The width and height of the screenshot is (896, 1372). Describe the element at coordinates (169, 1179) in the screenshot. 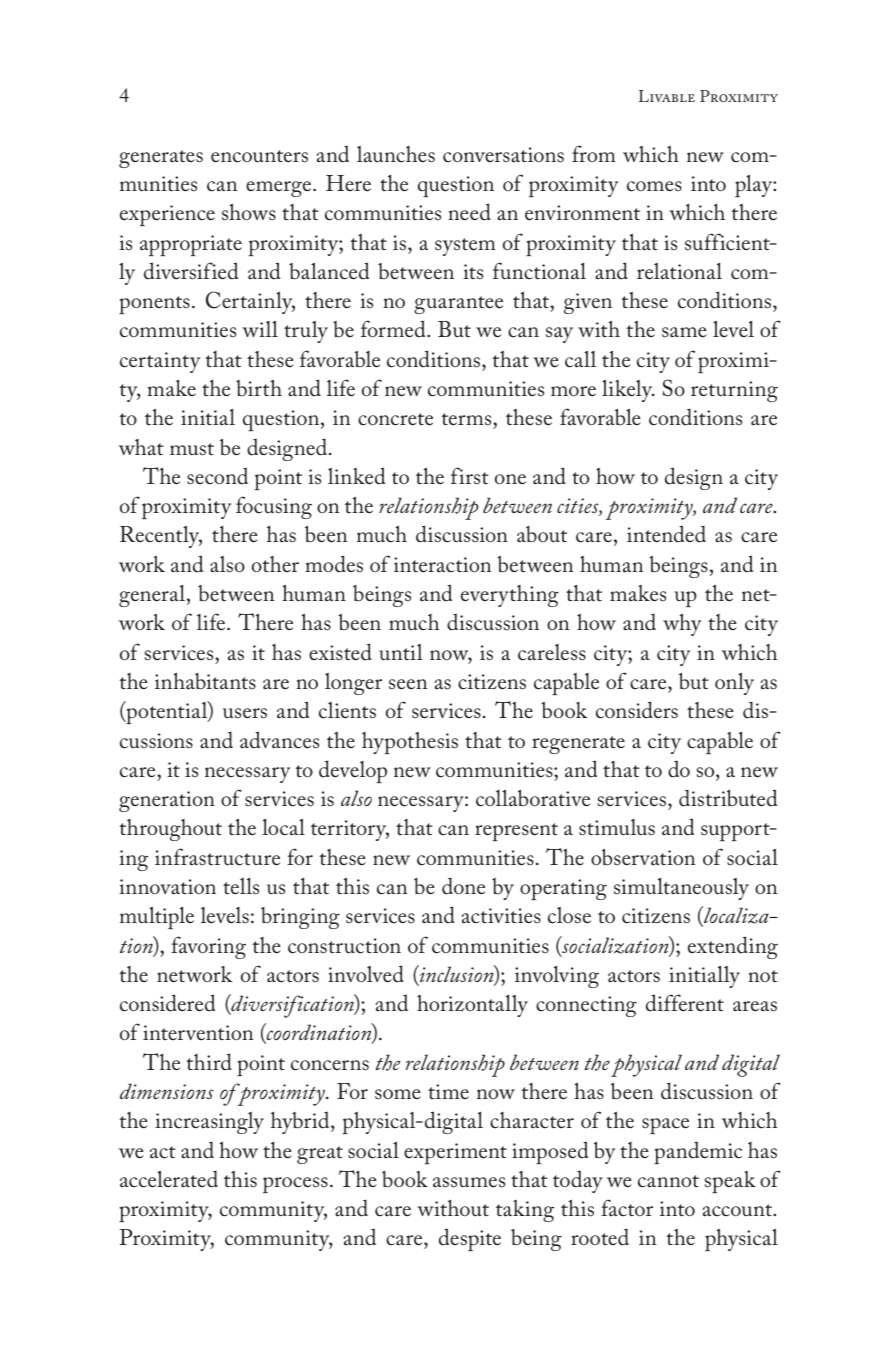

I see `accelerated` at that location.
